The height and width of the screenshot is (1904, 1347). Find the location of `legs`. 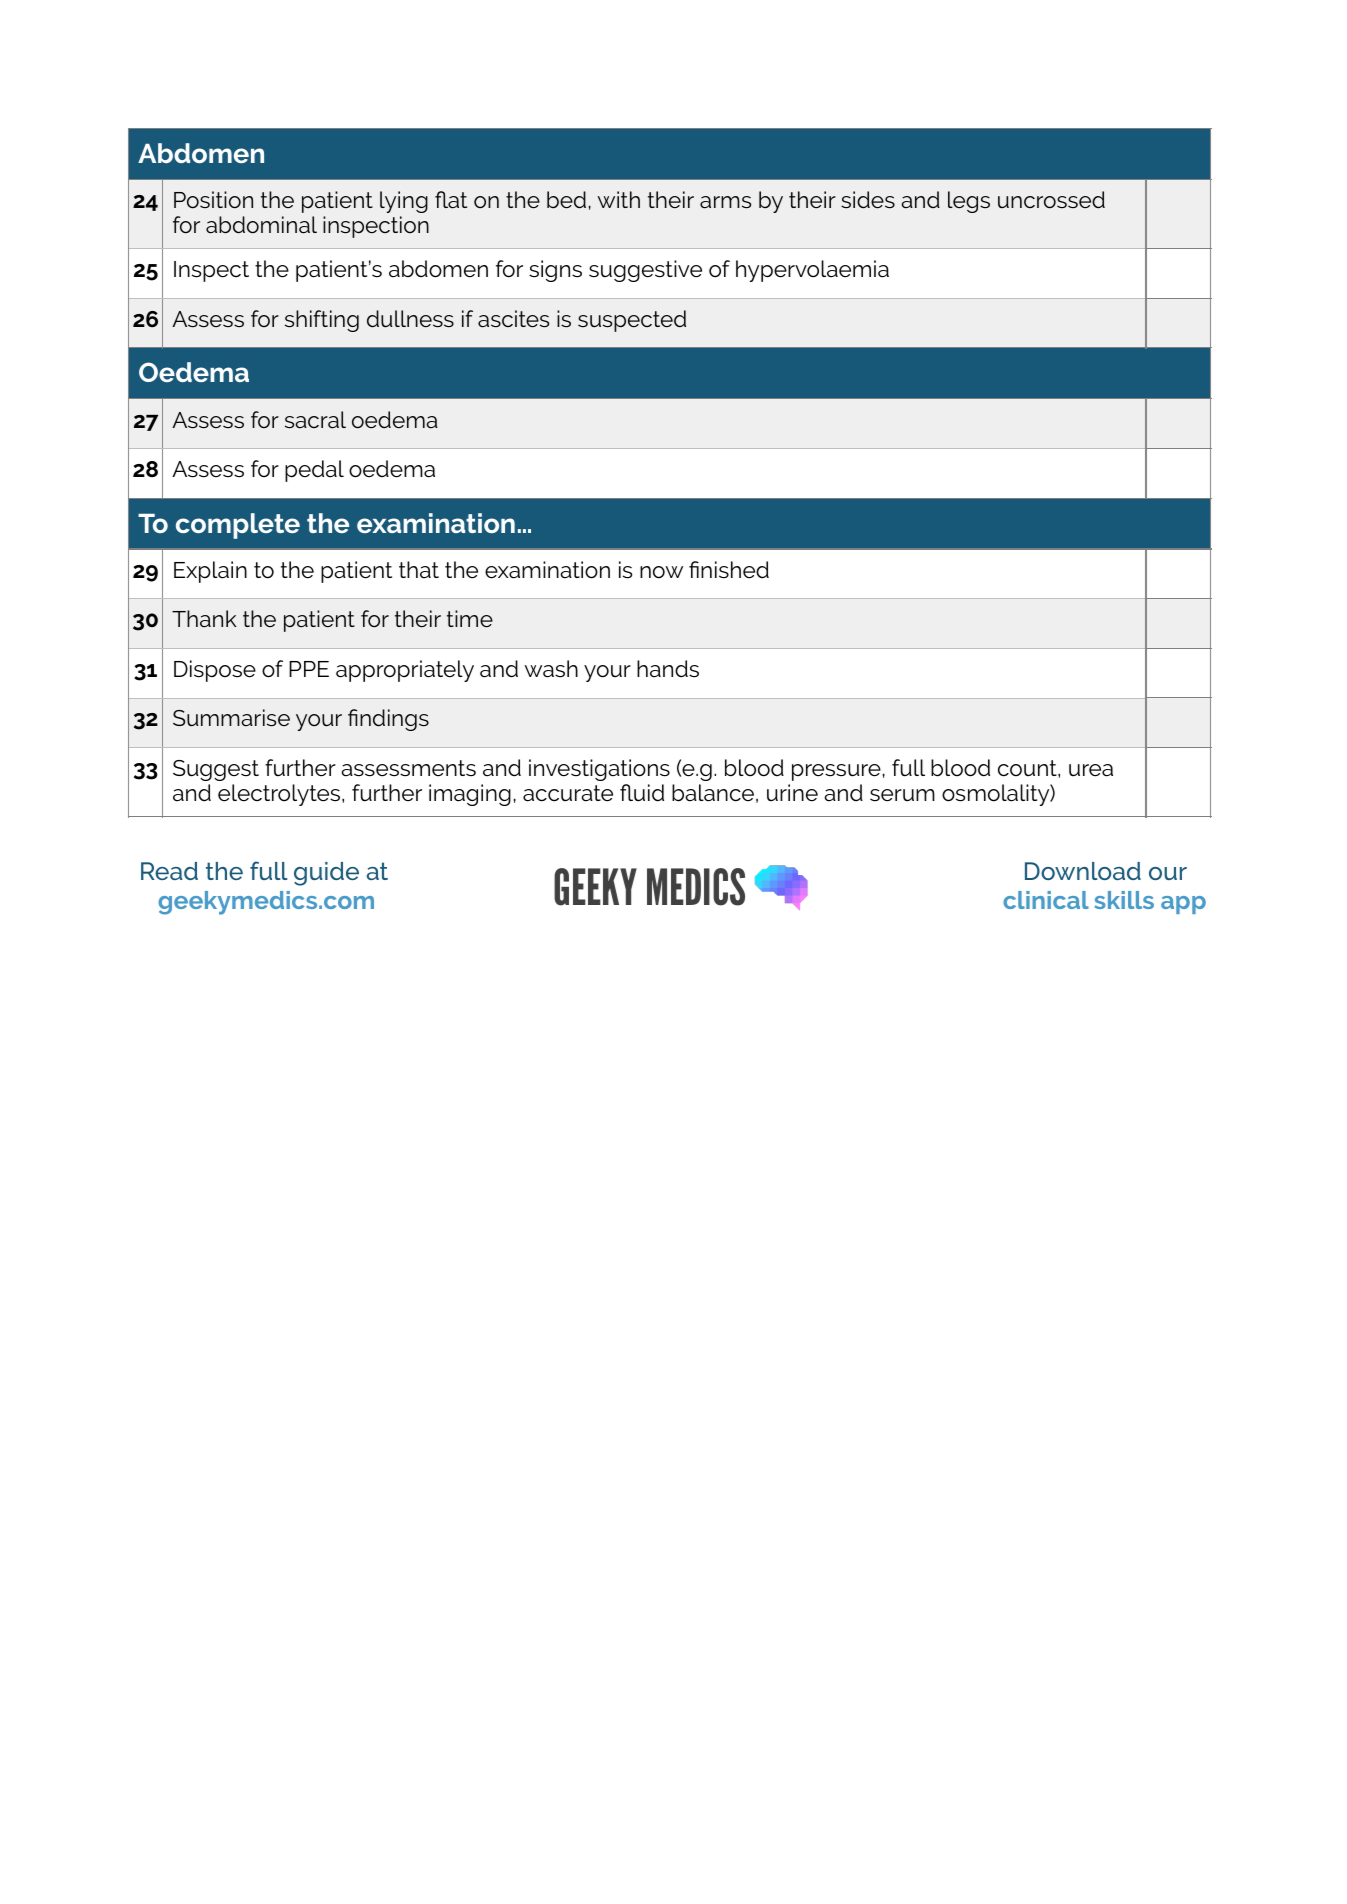

legs is located at coordinates (969, 202).
